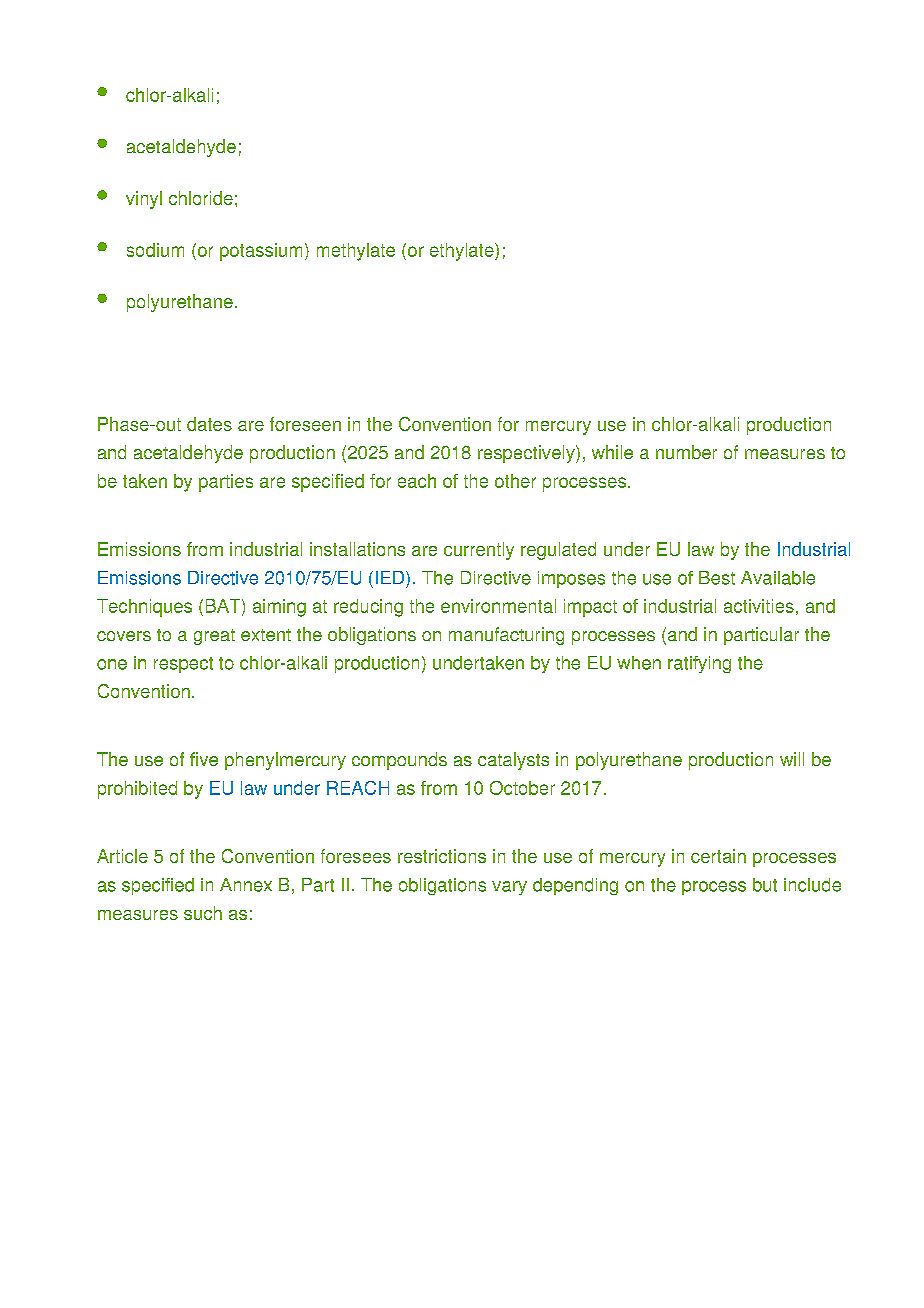 The width and height of the page is (924, 1308). Describe the element at coordinates (144, 608) in the page. I see `Techniques` at that location.
